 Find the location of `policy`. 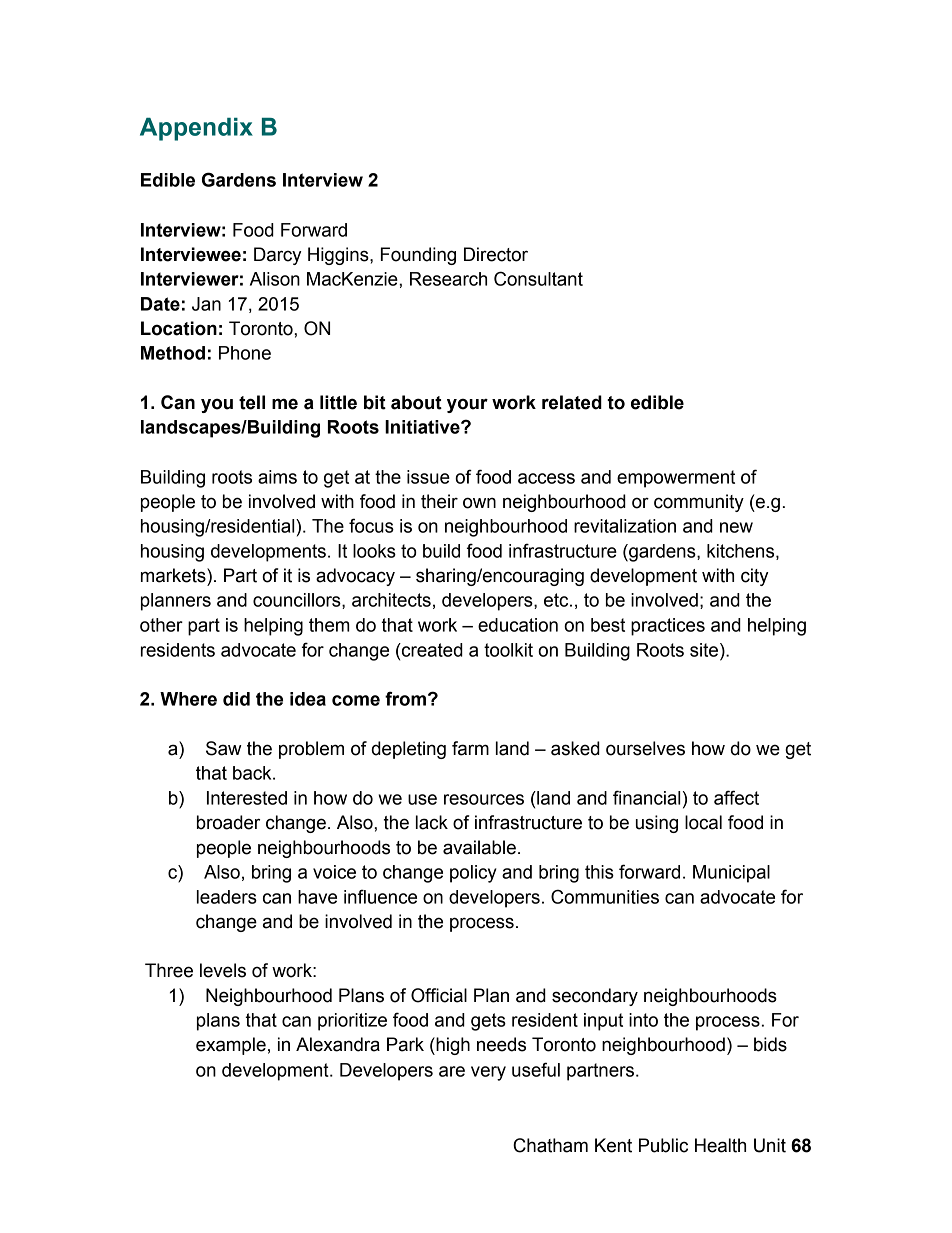

policy is located at coordinates (473, 874).
